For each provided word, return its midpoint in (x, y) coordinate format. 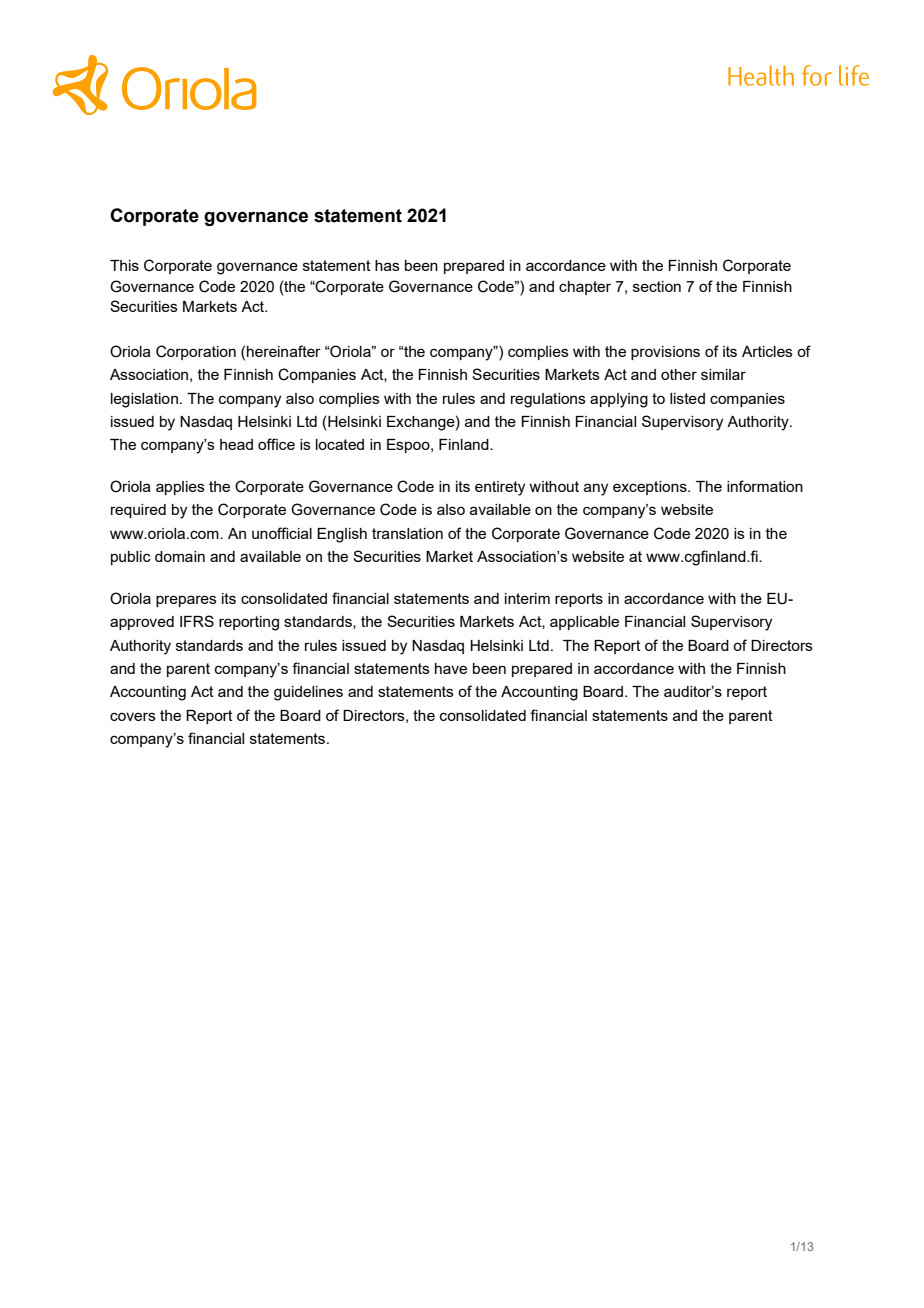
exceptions (651, 488)
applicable (584, 623)
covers (133, 716)
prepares (186, 601)
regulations (548, 400)
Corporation (196, 352)
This (124, 265)
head (236, 444)
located (340, 444)
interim (527, 598)
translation (407, 533)
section (657, 286)
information (765, 486)
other (679, 374)
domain (180, 556)
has (387, 265)
